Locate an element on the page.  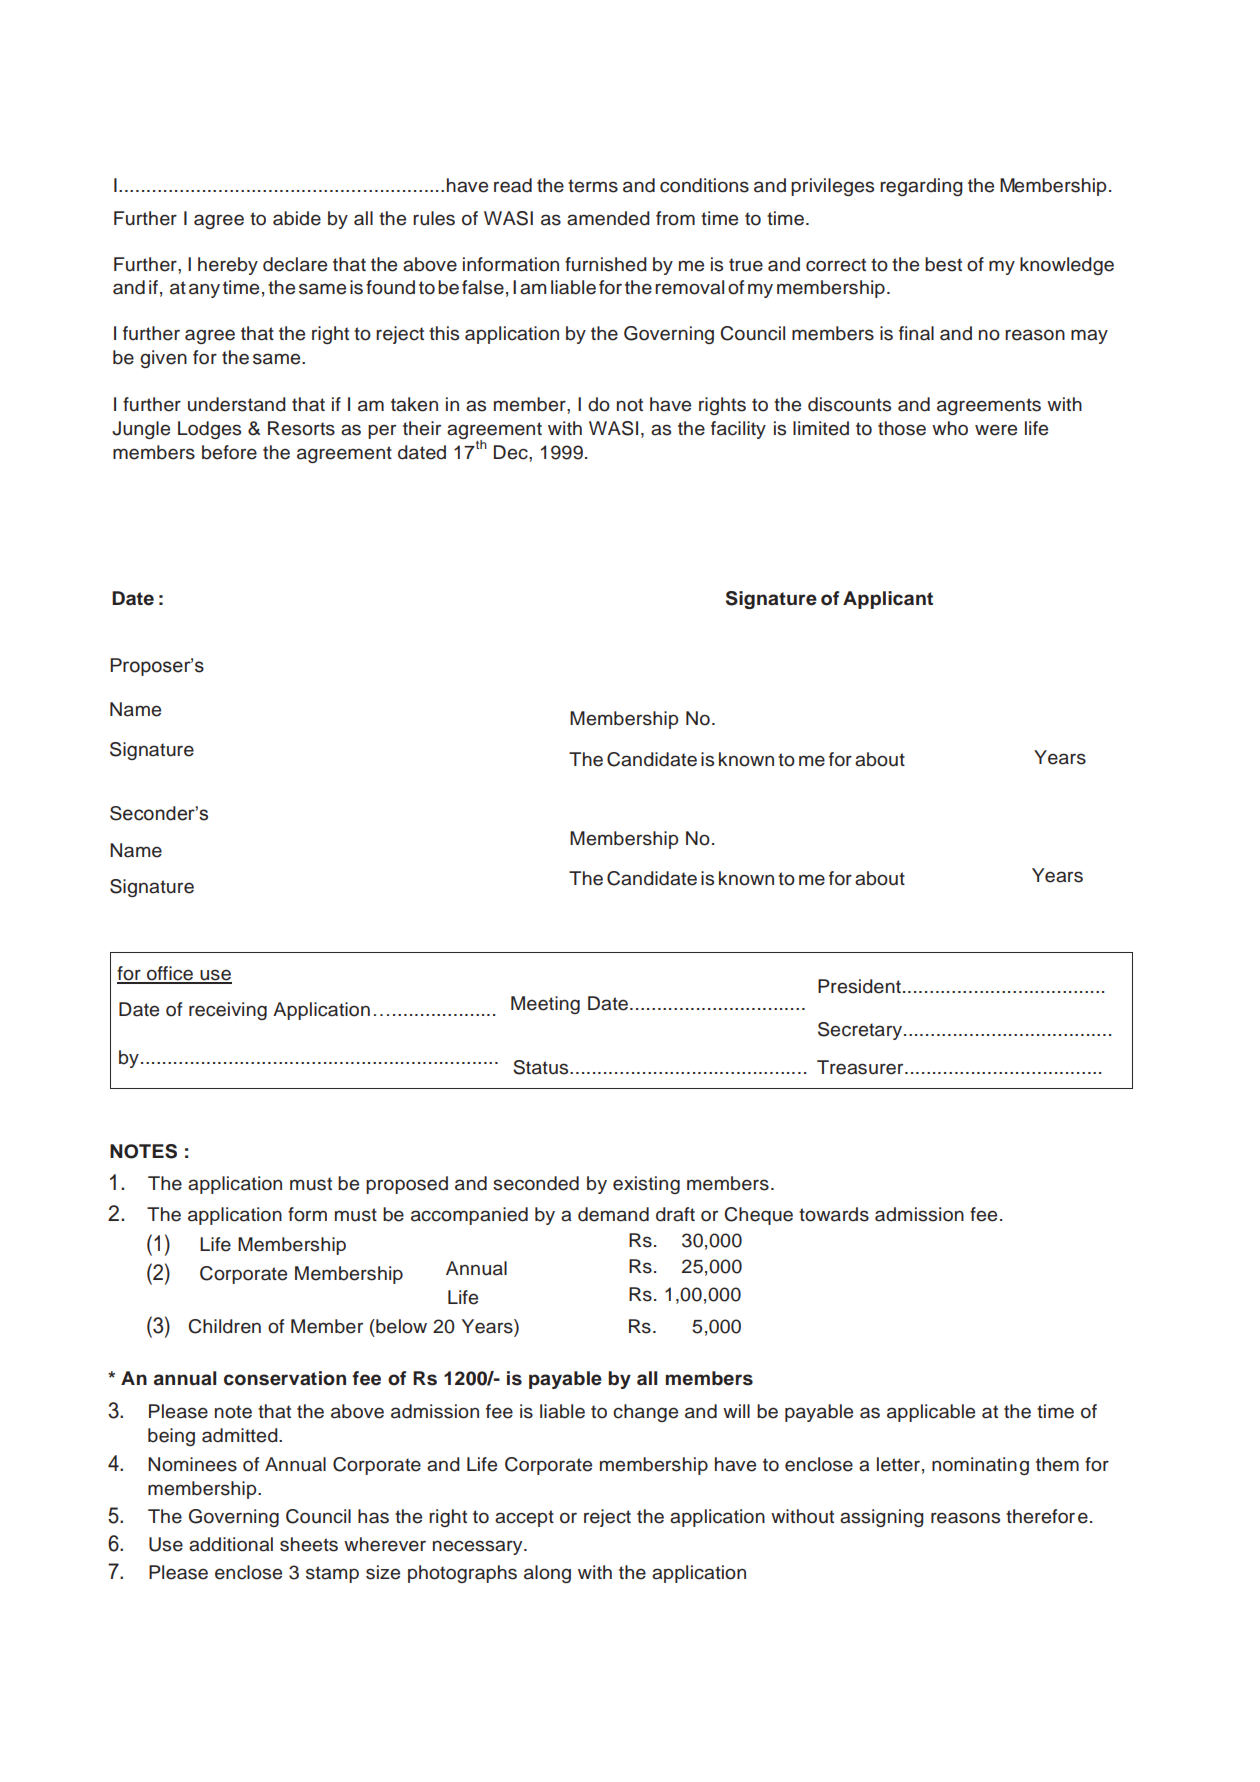
sheets is located at coordinates (309, 1544).
